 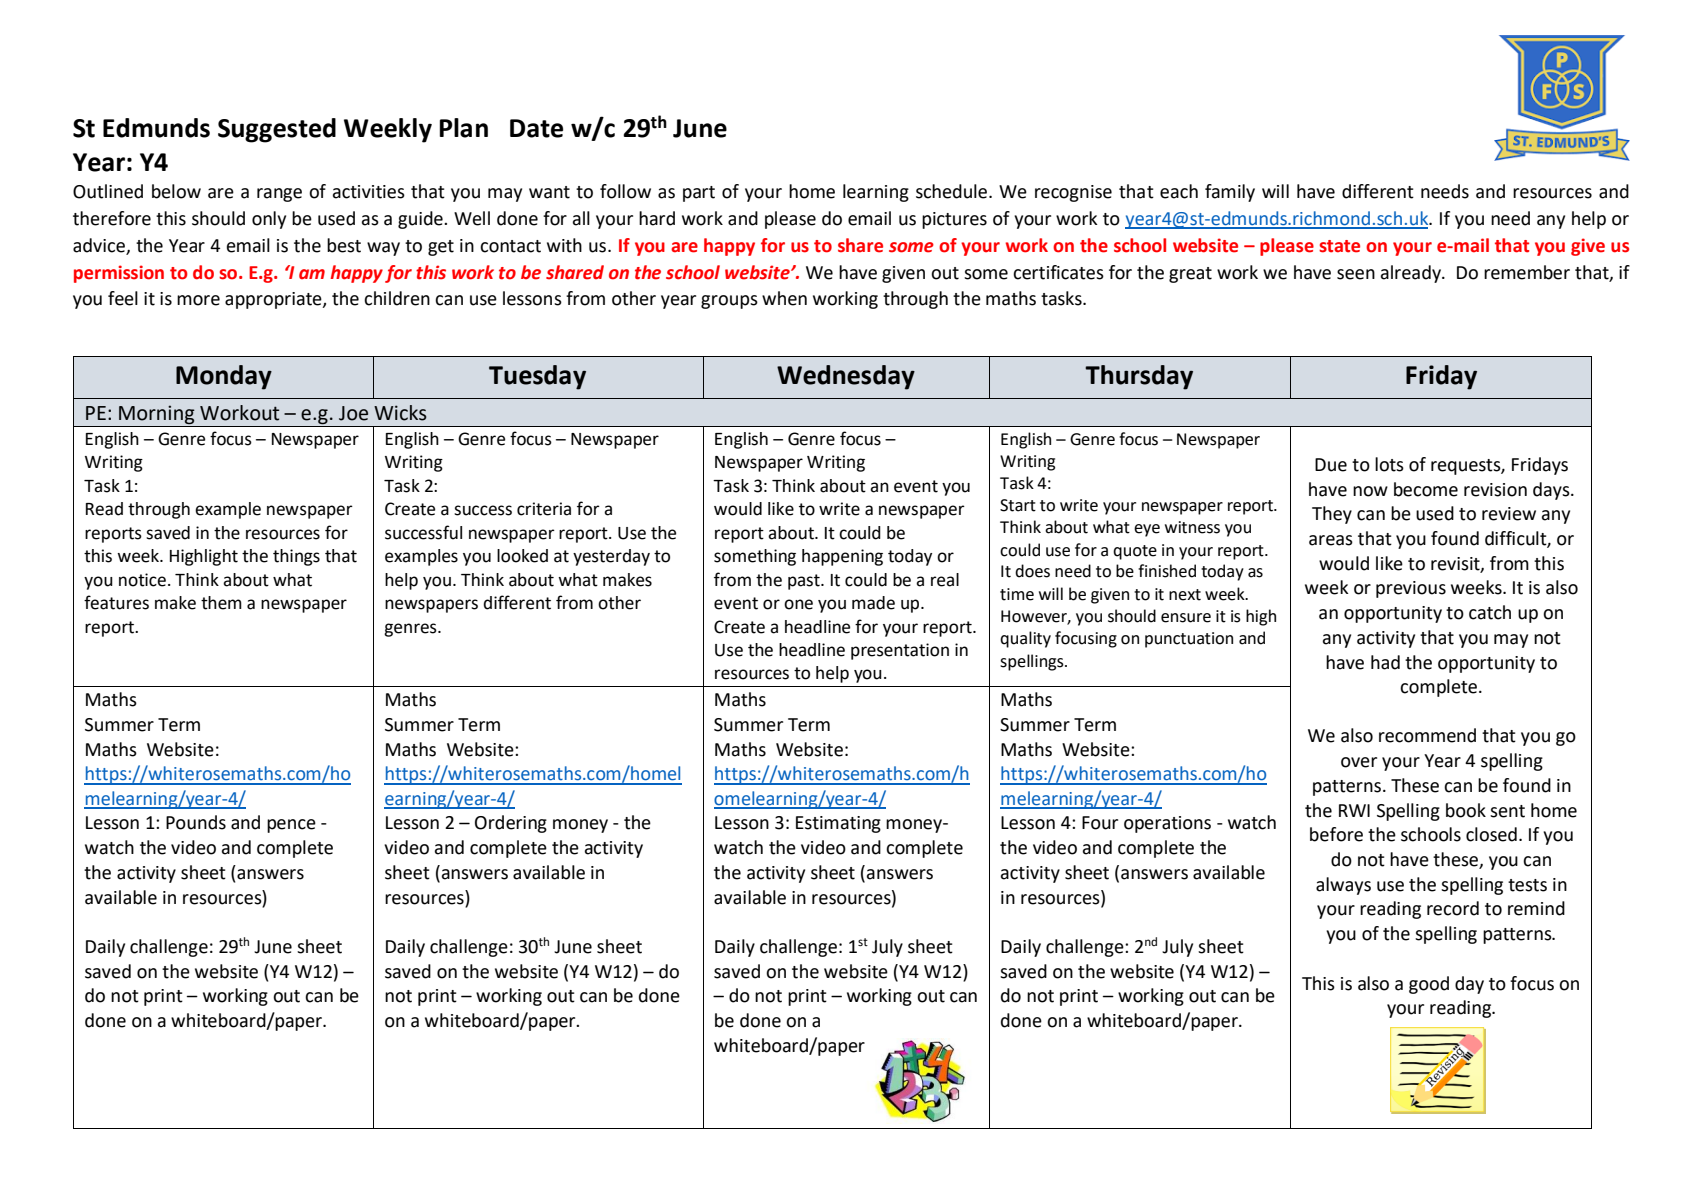 I want to click on things, so click(x=296, y=557).
